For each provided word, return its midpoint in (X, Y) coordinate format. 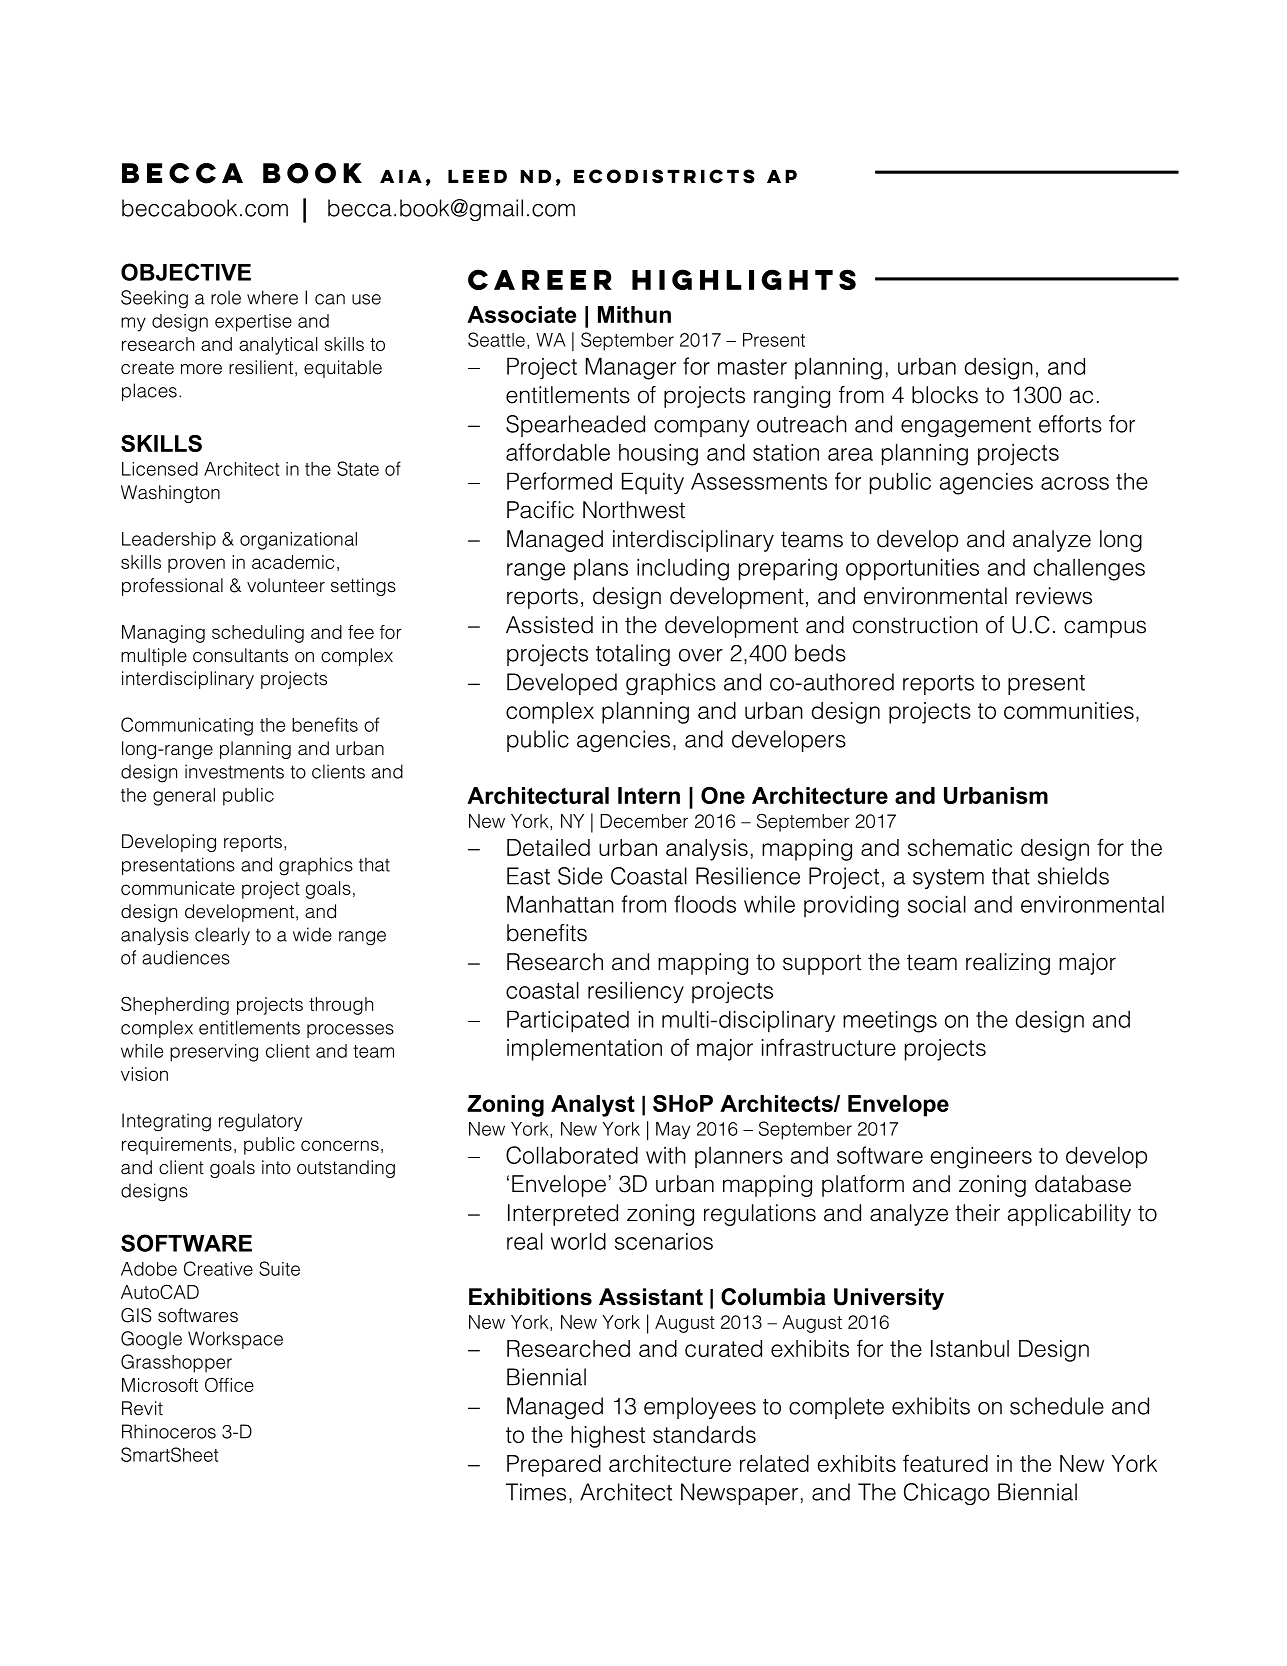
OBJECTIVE (186, 272)
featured (945, 1463)
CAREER (540, 279)
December (644, 821)
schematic (960, 847)
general (184, 797)
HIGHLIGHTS (744, 279)
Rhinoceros (169, 1431)
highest (608, 1437)
